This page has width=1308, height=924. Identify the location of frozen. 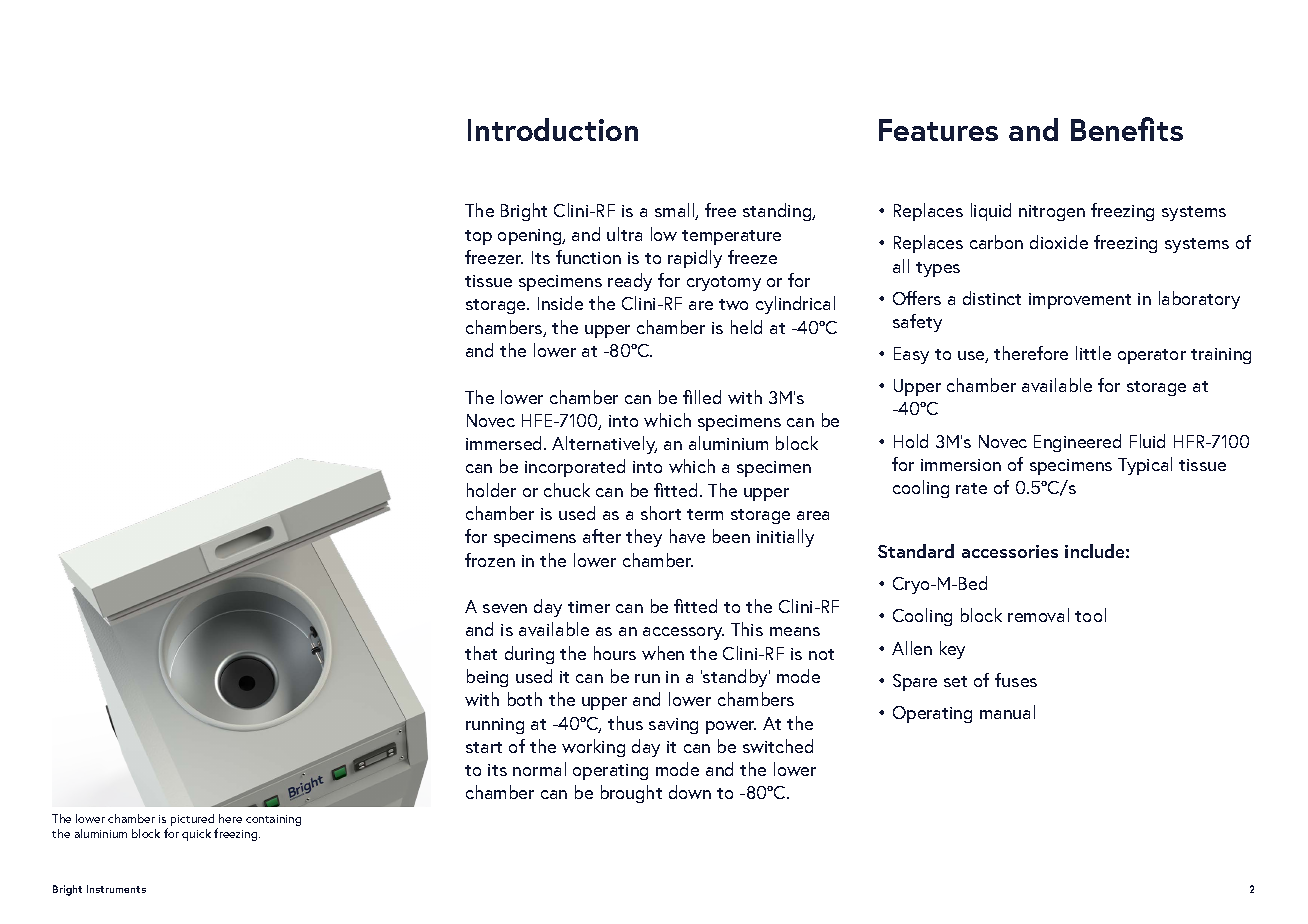
(490, 560).
